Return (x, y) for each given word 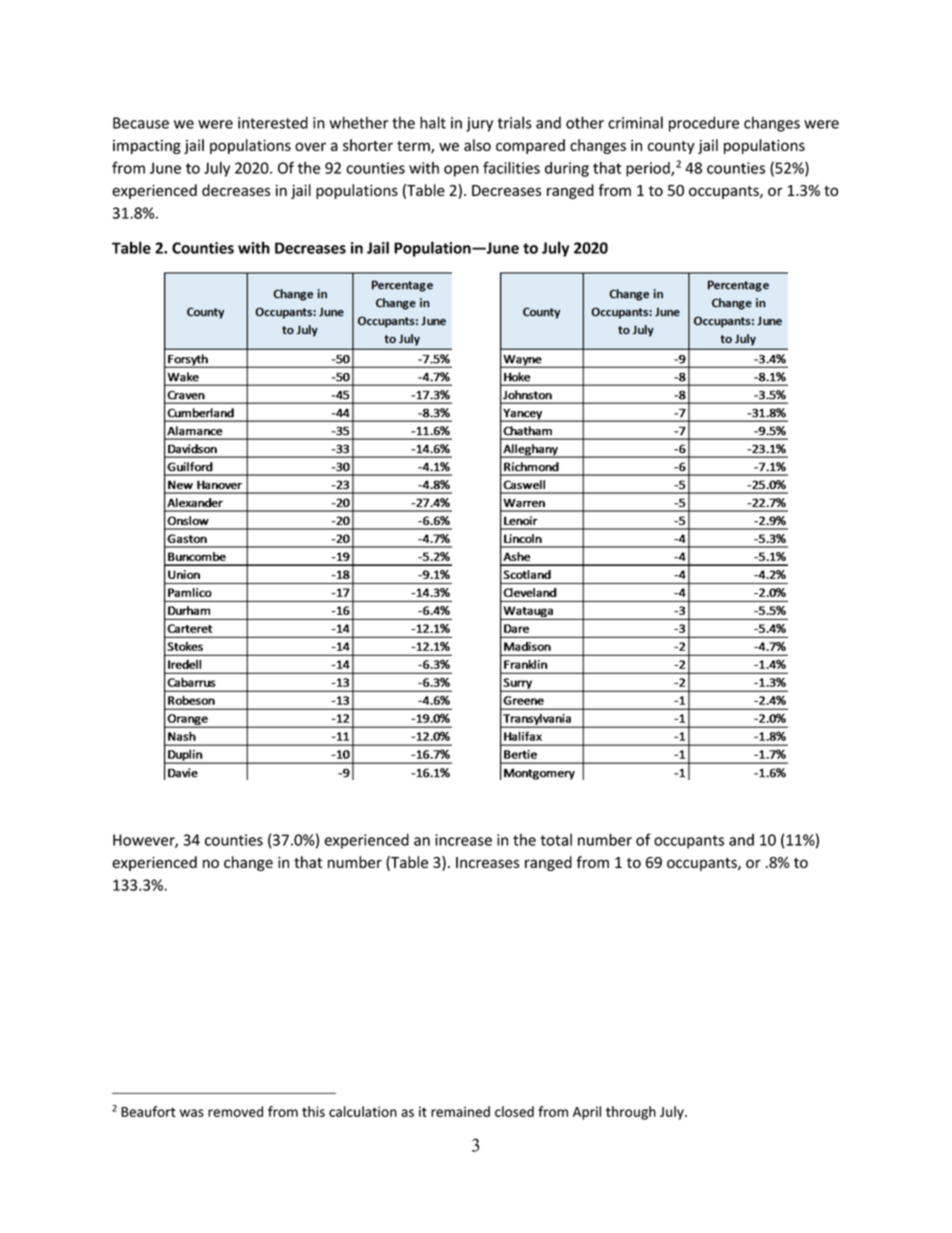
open (461, 171)
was (192, 1113)
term (414, 147)
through (631, 1113)
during (567, 169)
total (556, 839)
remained (460, 1111)
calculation (363, 1111)
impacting (147, 147)
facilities (511, 167)
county (671, 147)
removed (235, 1111)
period (649, 169)
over (310, 146)
